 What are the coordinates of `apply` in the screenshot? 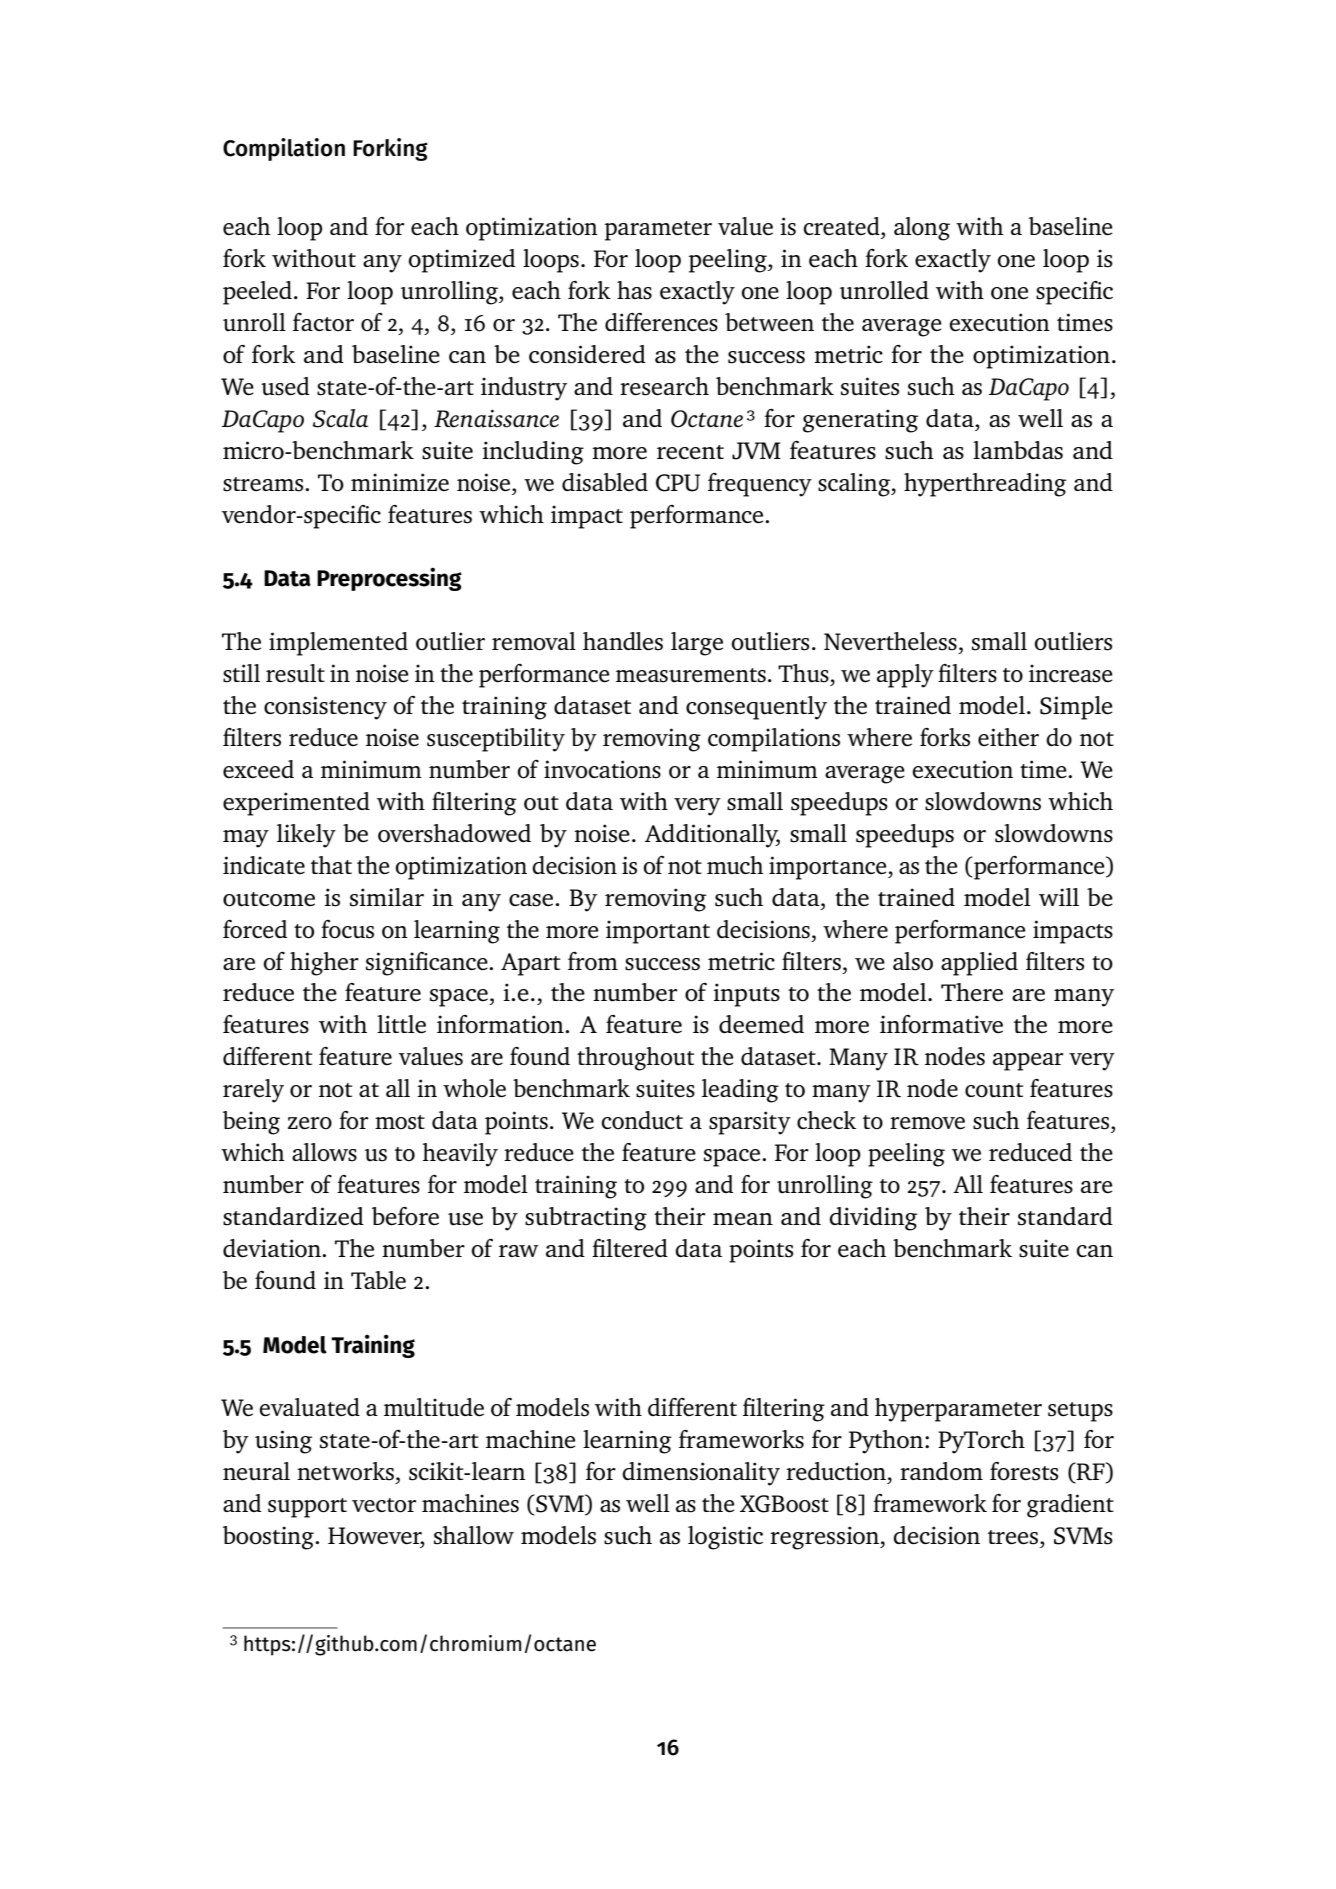 It's located at (905, 676).
